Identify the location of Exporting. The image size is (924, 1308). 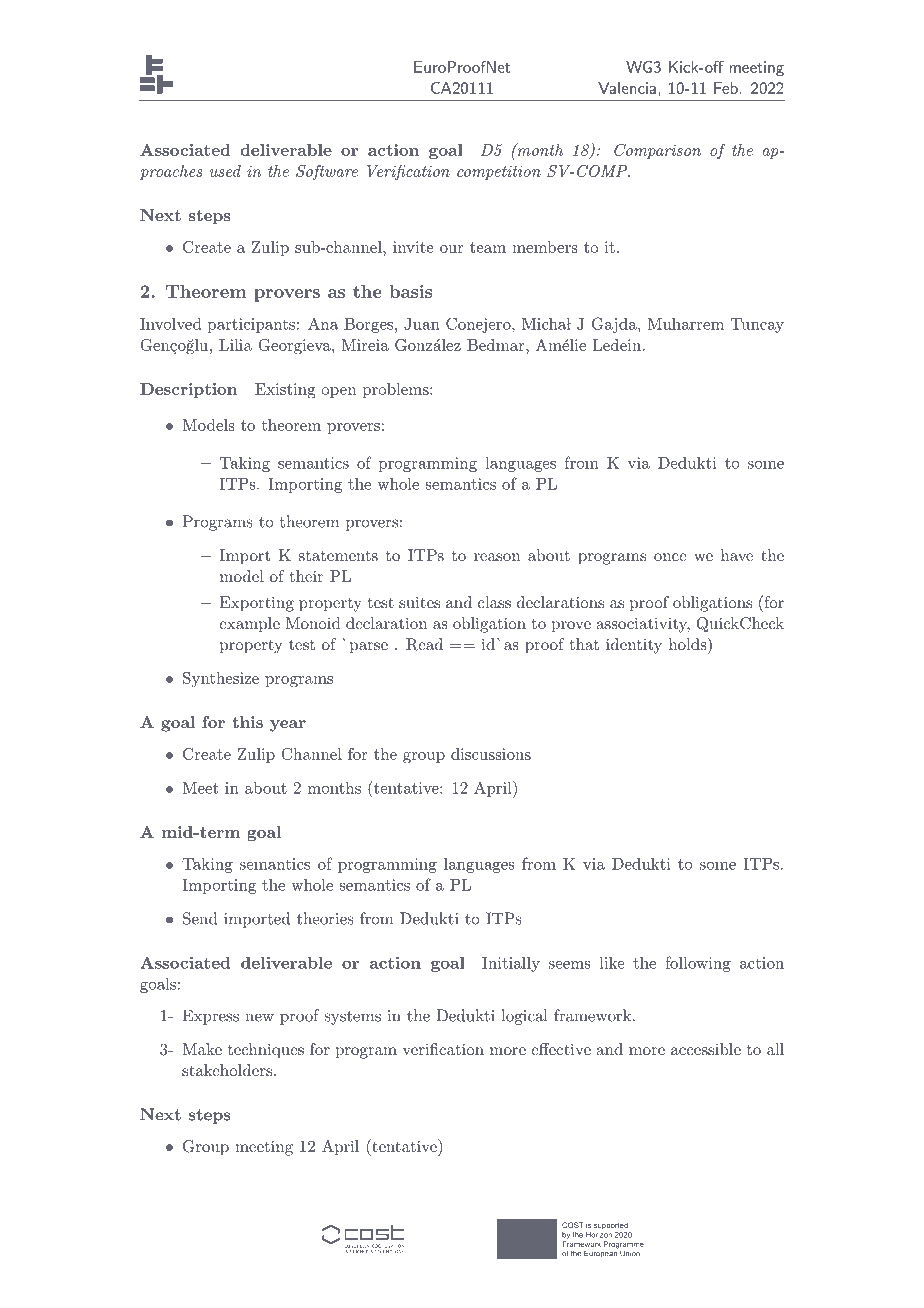
(257, 604).
